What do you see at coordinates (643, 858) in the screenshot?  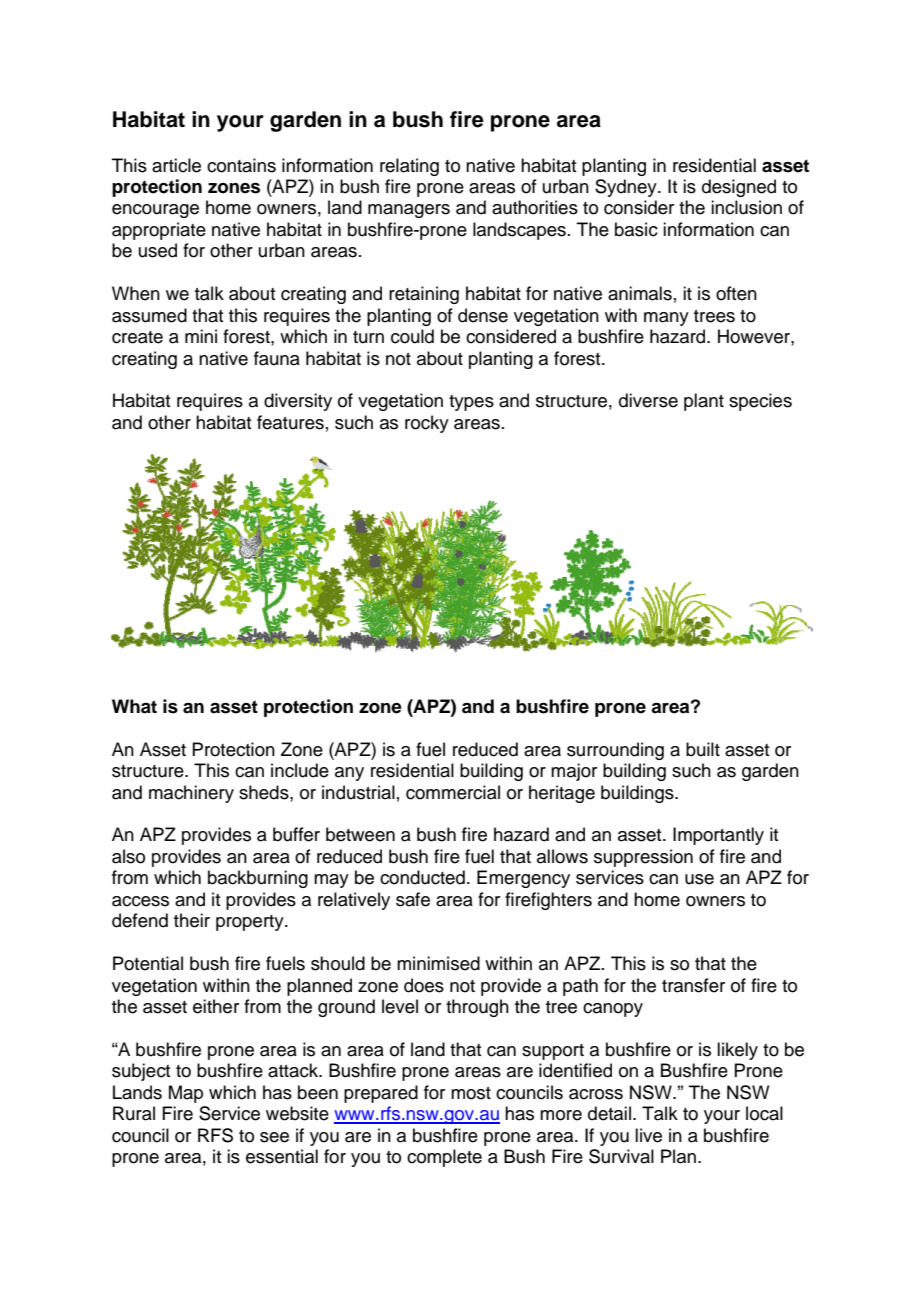 I see `suppression` at bounding box center [643, 858].
